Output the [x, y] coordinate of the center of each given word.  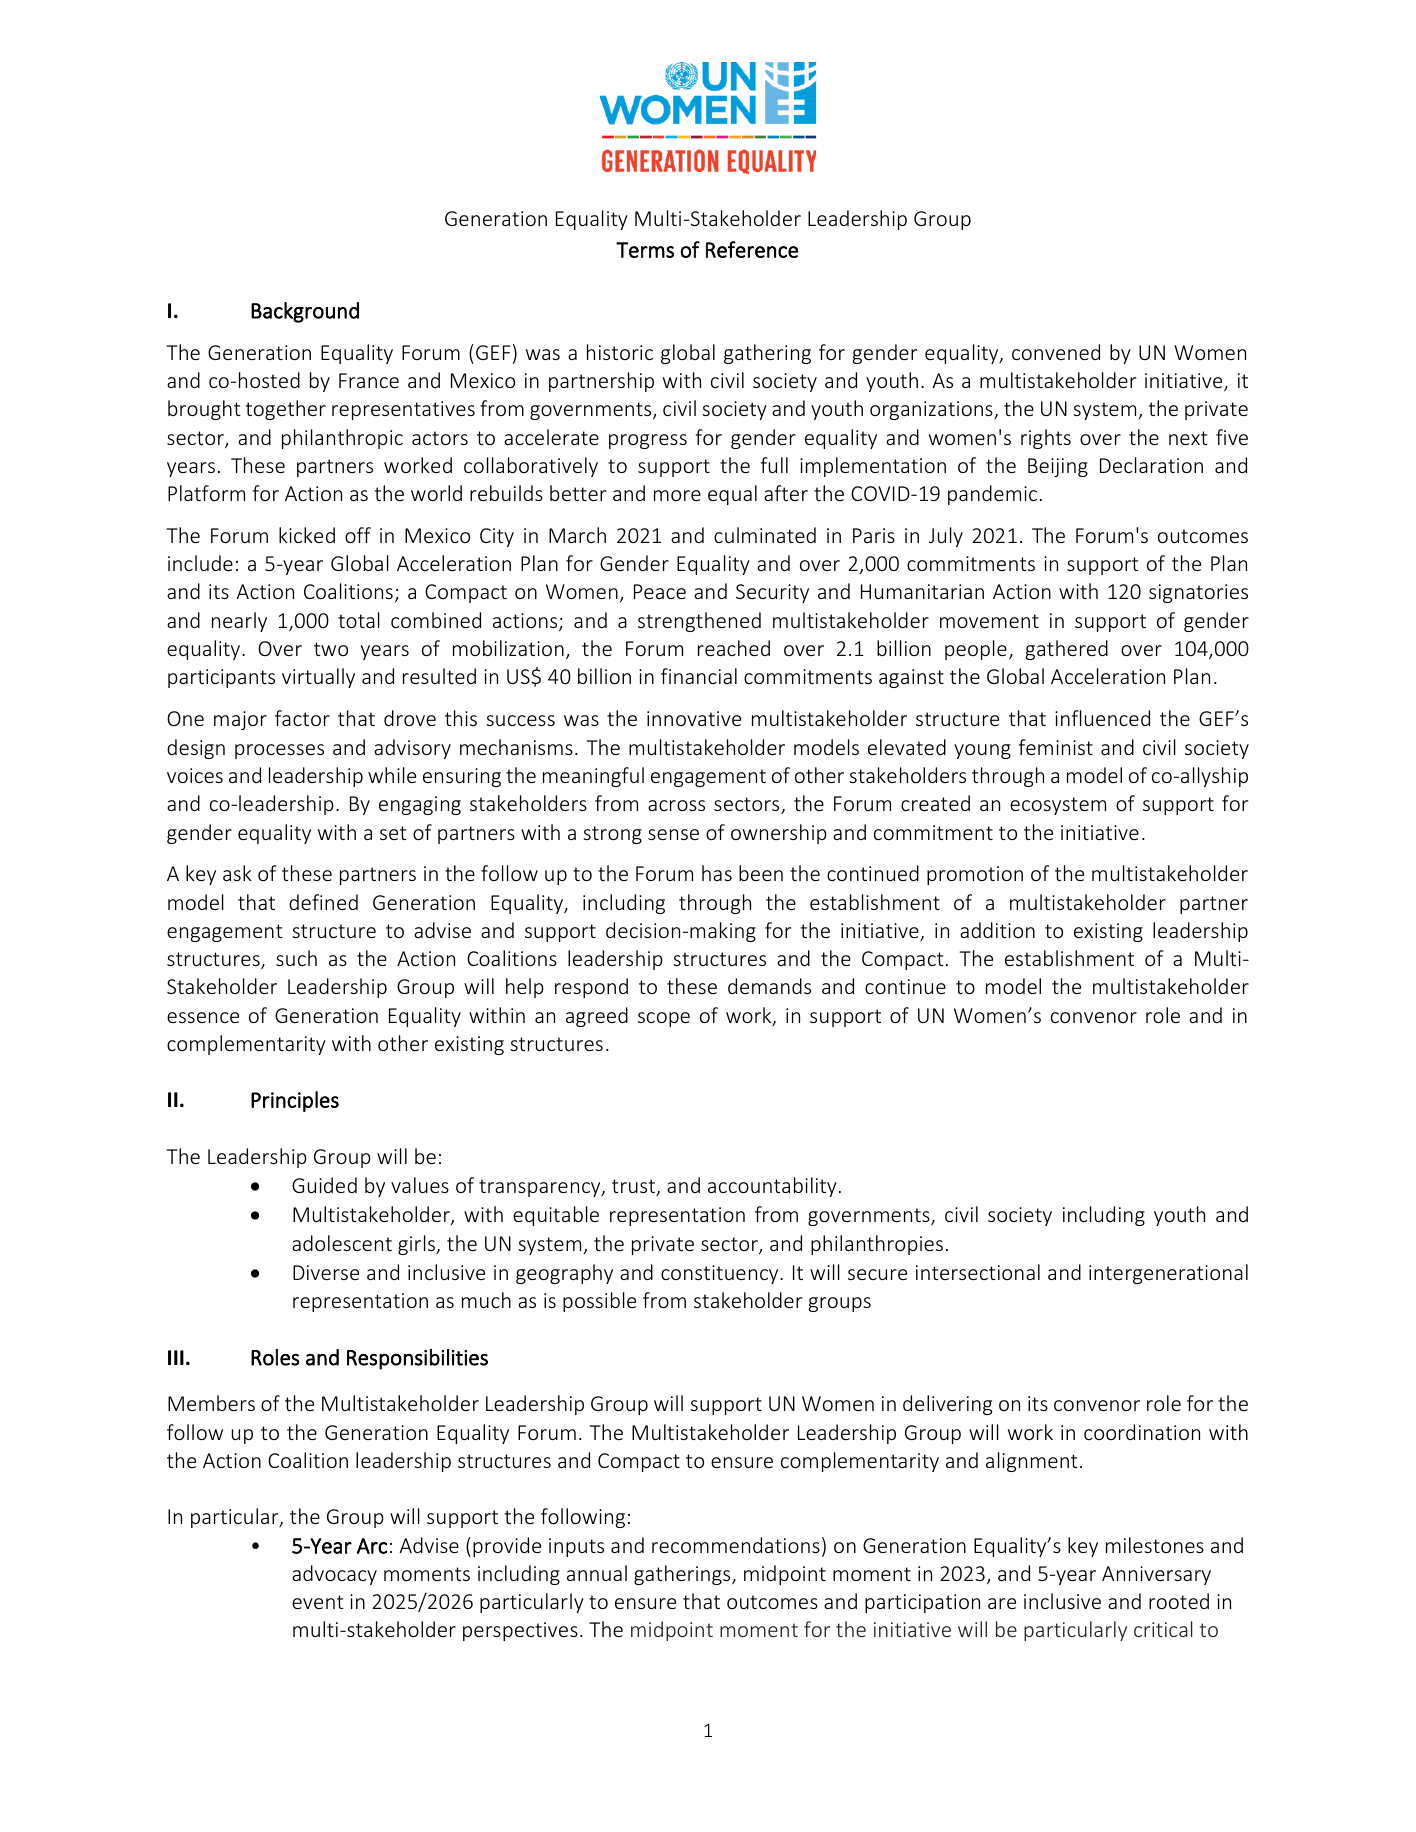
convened [1056, 352]
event [318, 1602]
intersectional [978, 1272]
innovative [694, 718]
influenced [1102, 718]
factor [302, 718]
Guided [324, 1185]
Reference [752, 249]
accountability [772, 1187]
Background [305, 312]
